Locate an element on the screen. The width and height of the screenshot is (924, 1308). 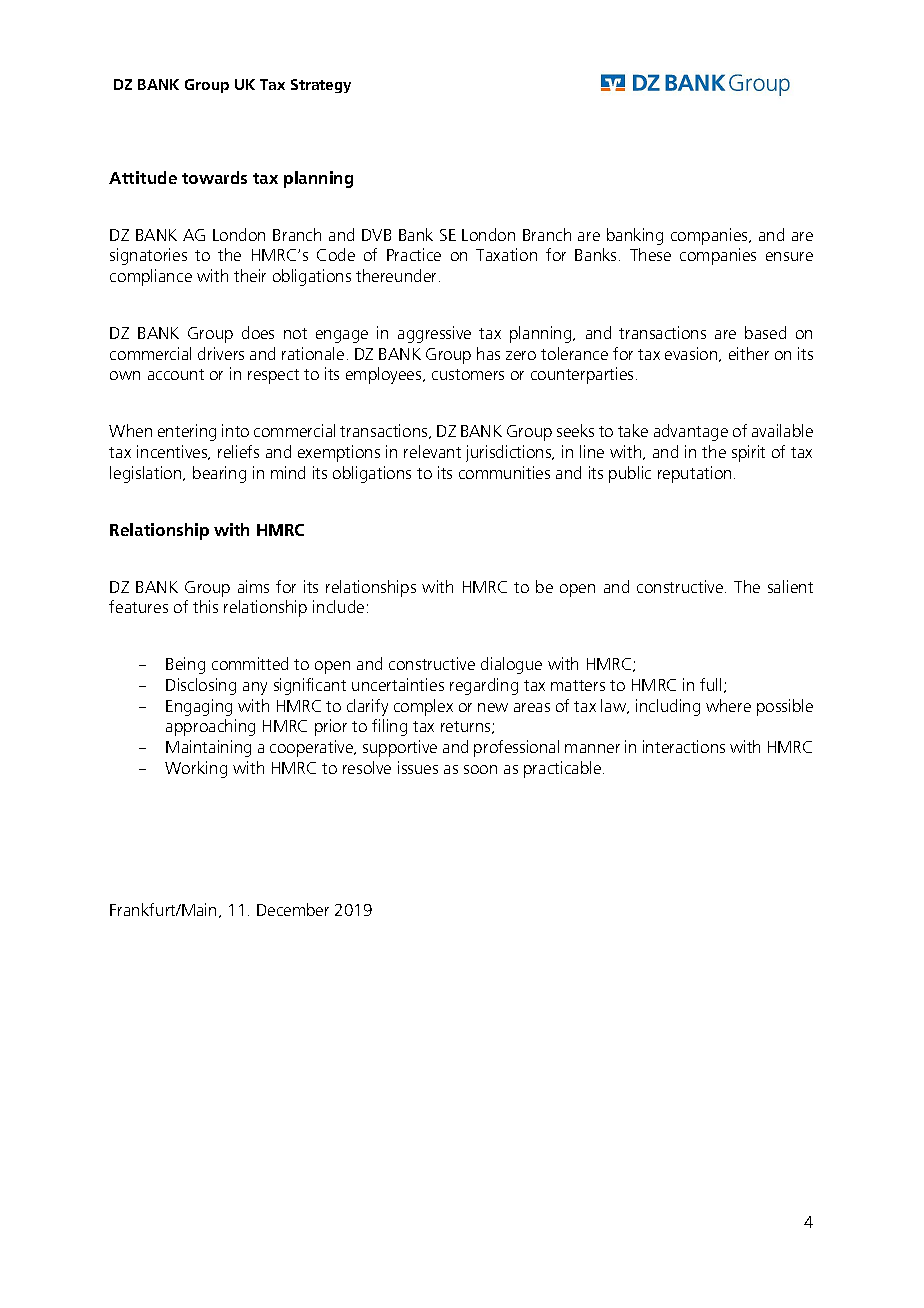
aggressive is located at coordinates (434, 334).
